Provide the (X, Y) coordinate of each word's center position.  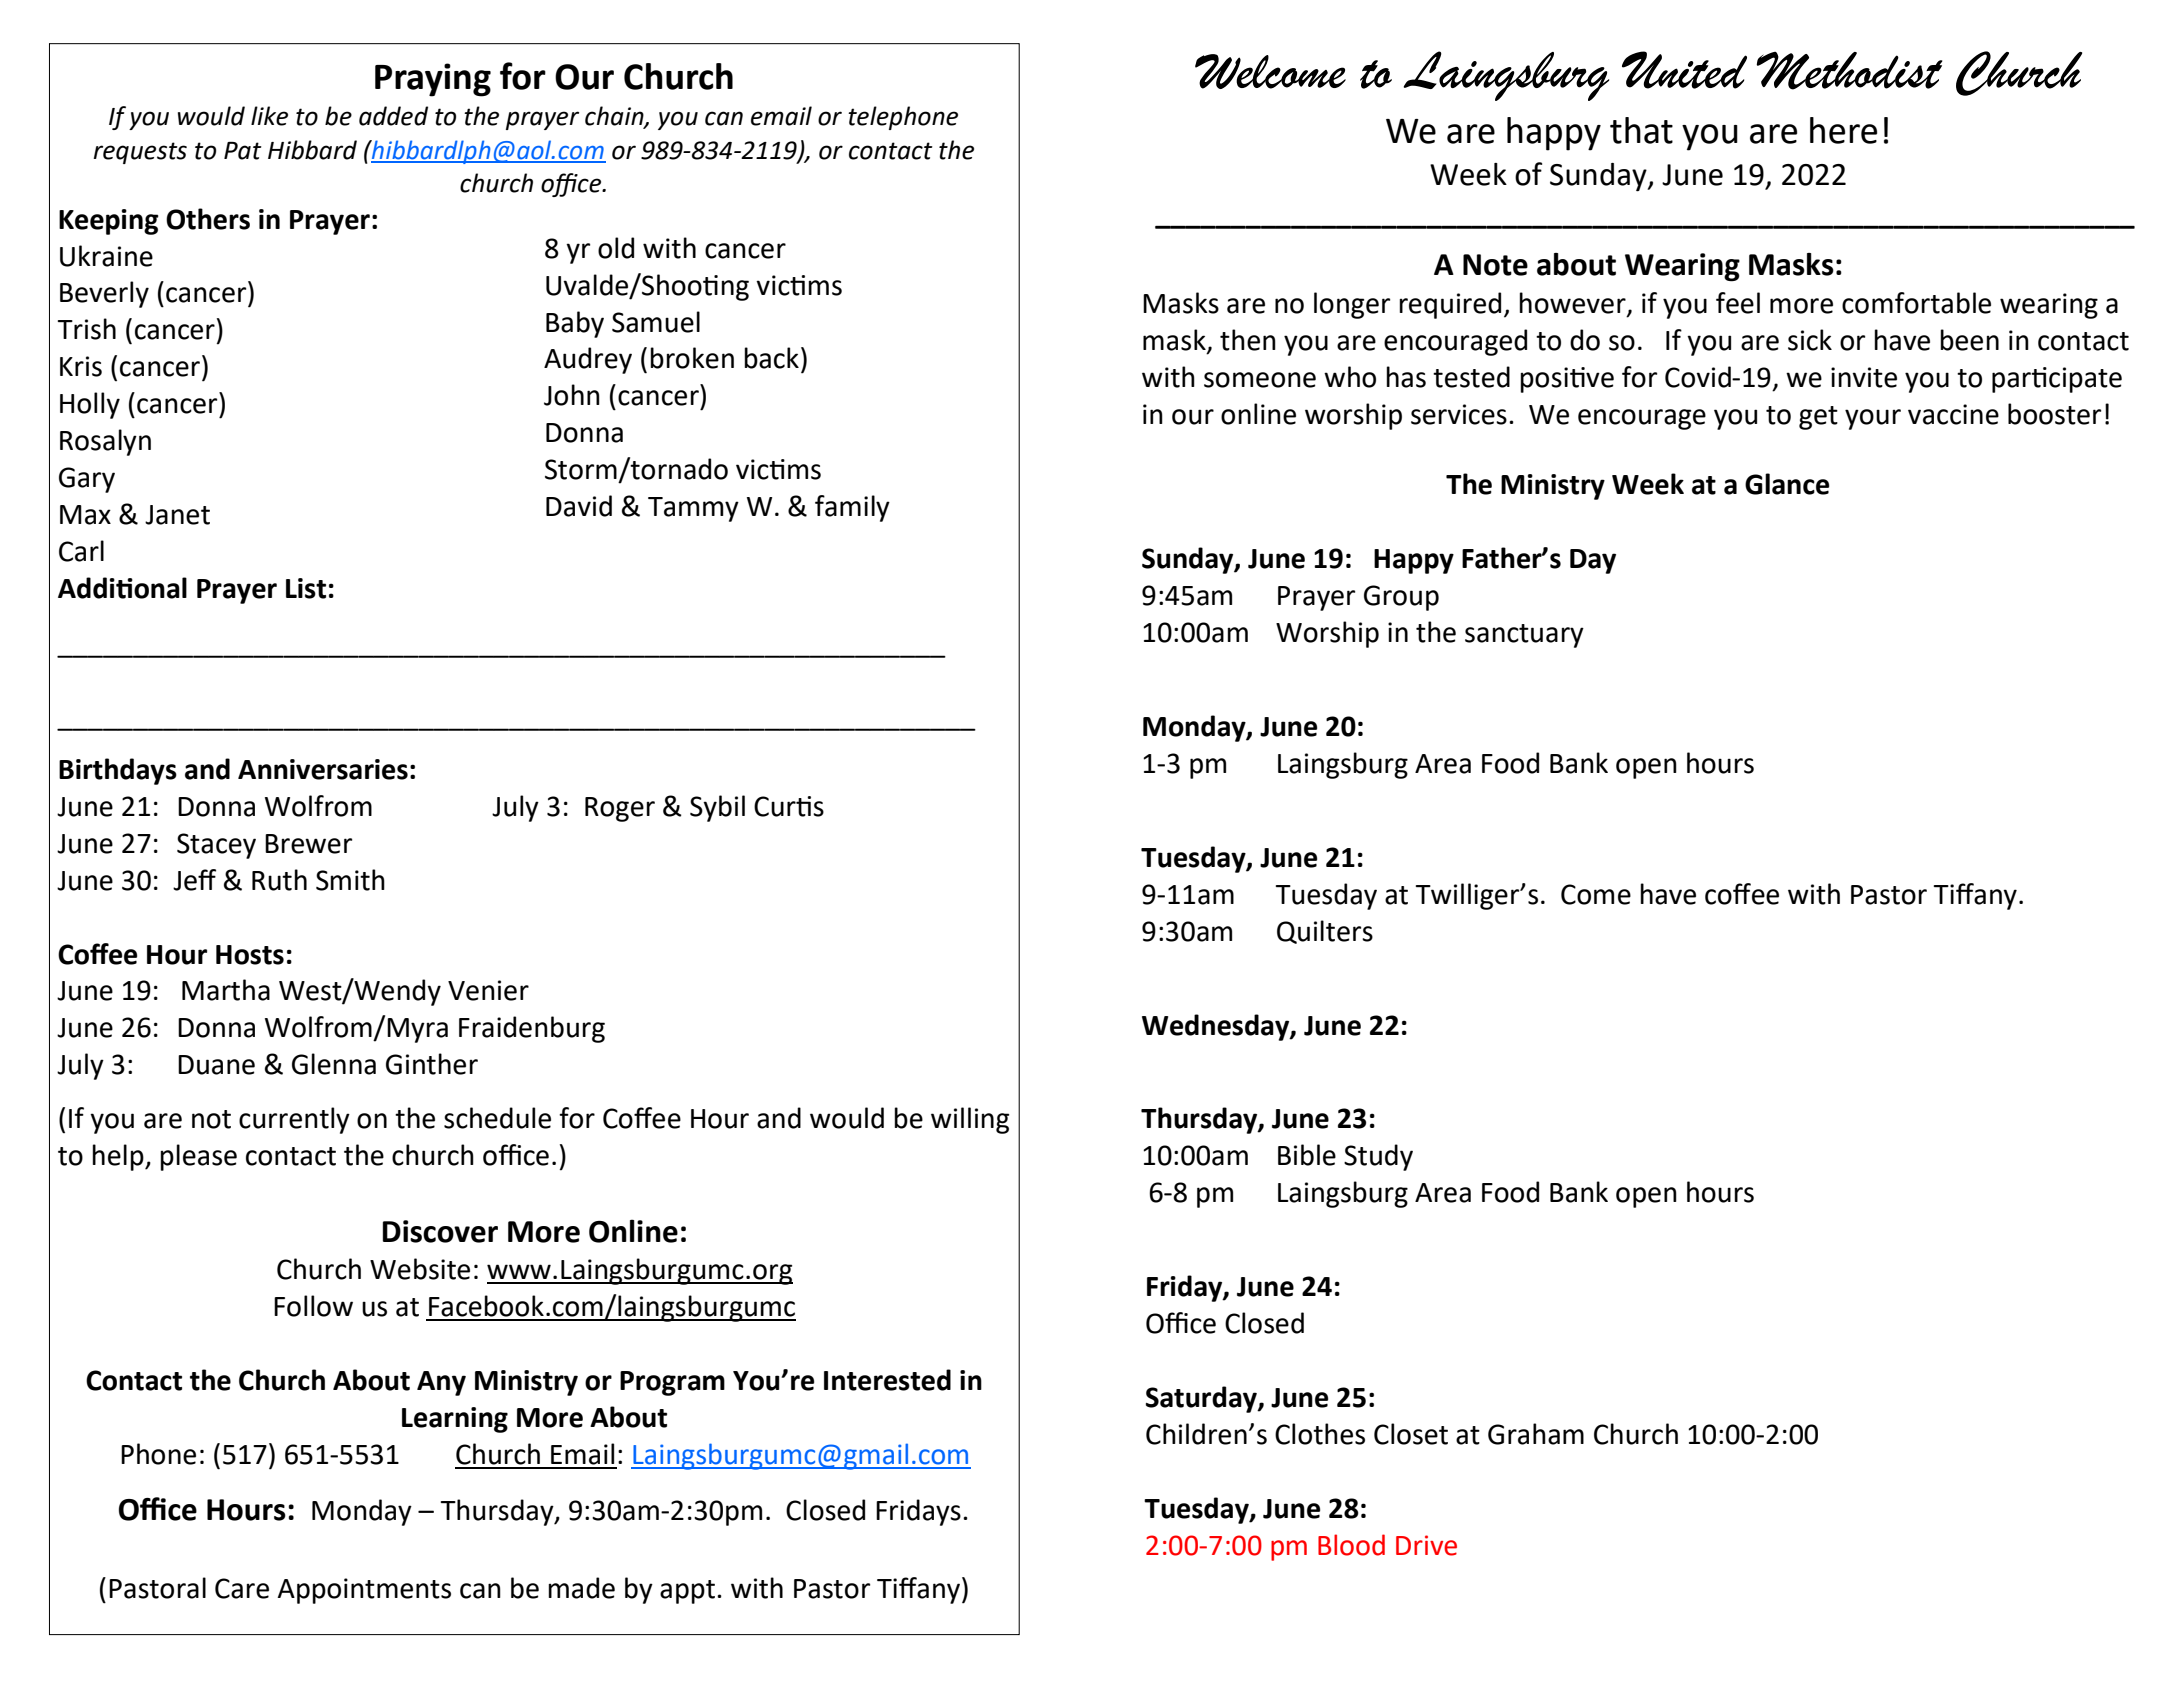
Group (1401, 598)
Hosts (250, 955)
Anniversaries (323, 769)
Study (1378, 1157)
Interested (887, 1380)
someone (1260, 380)
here (1843, 130)
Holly (90, 405)
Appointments (364, 1591)
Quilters (1325, 932)
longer (1352, 305)
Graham (1536, 1434)
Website (420, 1269)
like (269, 116)
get (1818, 418)
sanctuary (1524, 636)
